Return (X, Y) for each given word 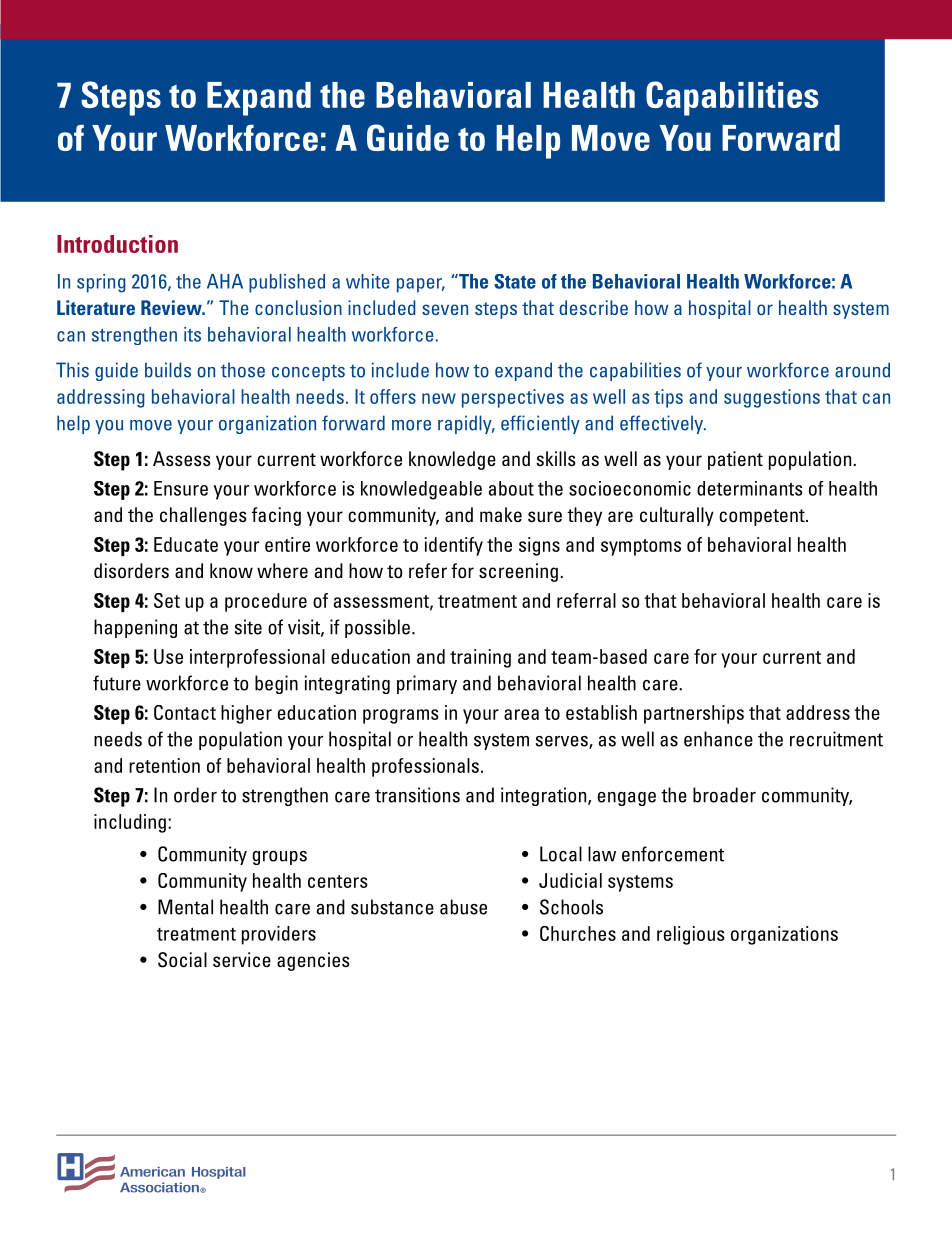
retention (164, 765)
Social (182, 960)
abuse (463, 907)
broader (724, 795)
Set (167, 600)
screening (518, 572)
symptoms (641, 547)
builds (168, 370)
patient (735, 460)
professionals (425, 767)
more (411, 425)
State (515, 281)
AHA (225, 281)
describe (593, 307)
